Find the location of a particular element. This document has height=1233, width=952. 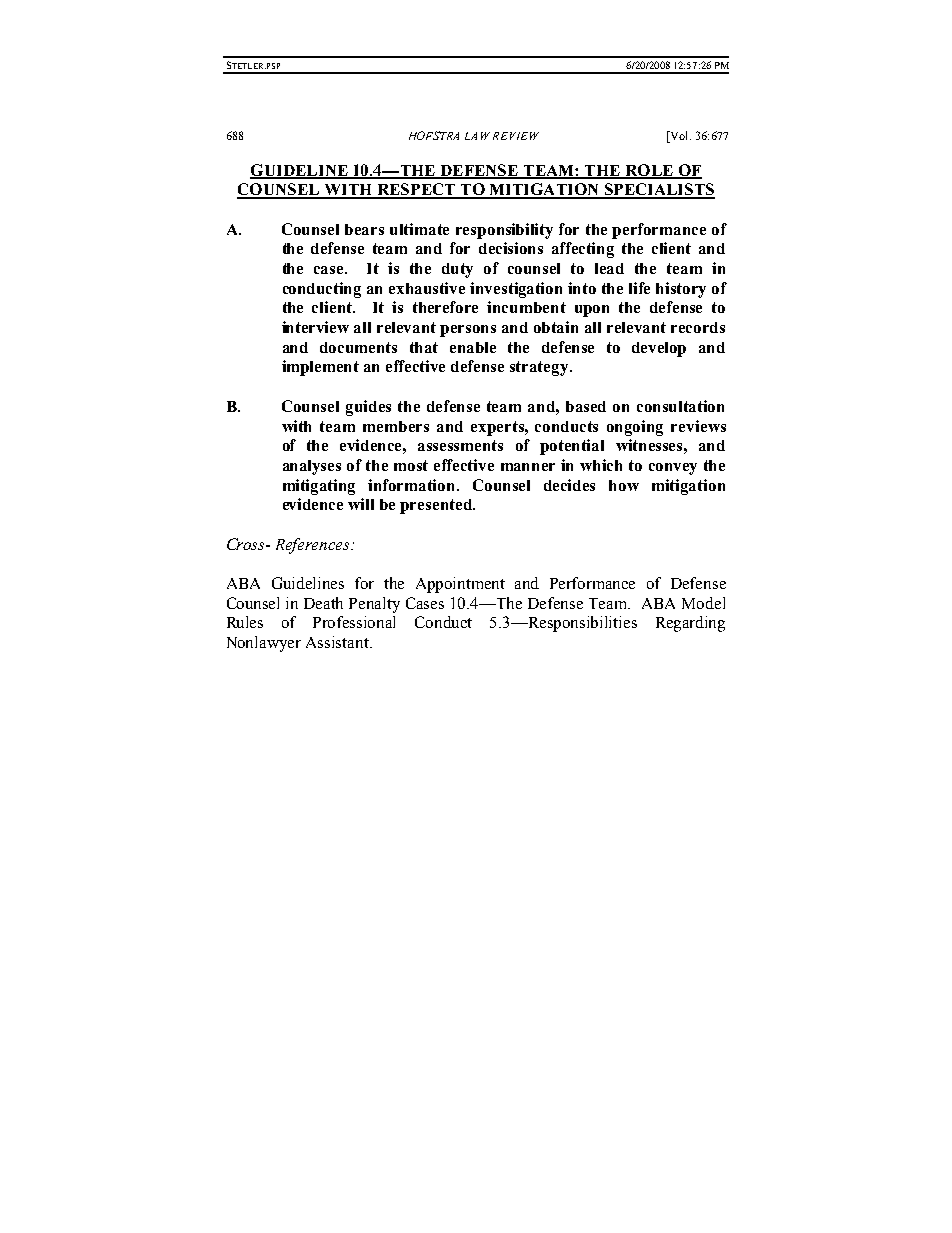

enable is located at coordinates (473, 347).
